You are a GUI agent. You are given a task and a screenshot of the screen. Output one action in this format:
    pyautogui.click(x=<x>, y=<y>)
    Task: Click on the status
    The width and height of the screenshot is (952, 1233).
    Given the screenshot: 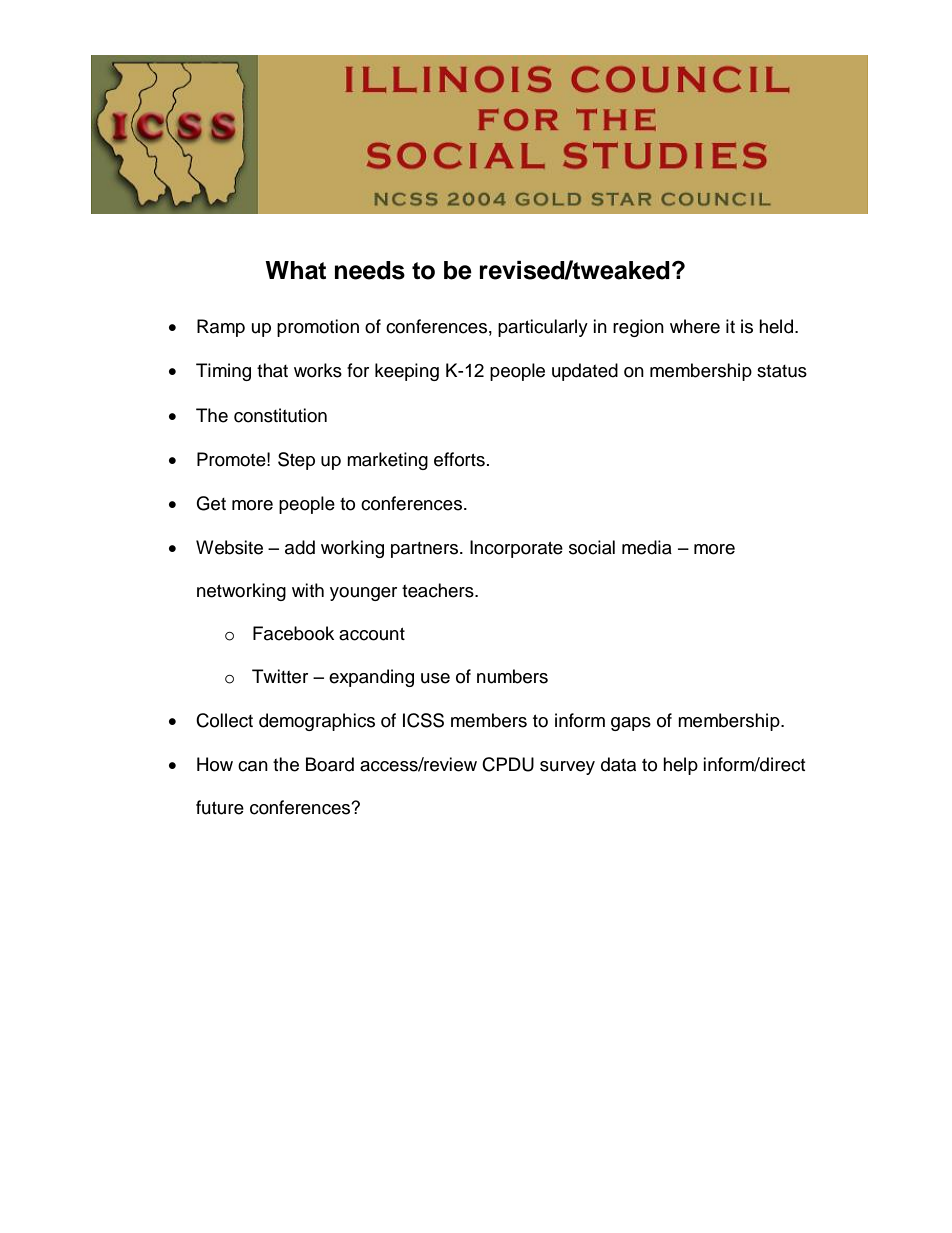 What is the action you would take?
    pyautogui.click(x=782, y=371)
